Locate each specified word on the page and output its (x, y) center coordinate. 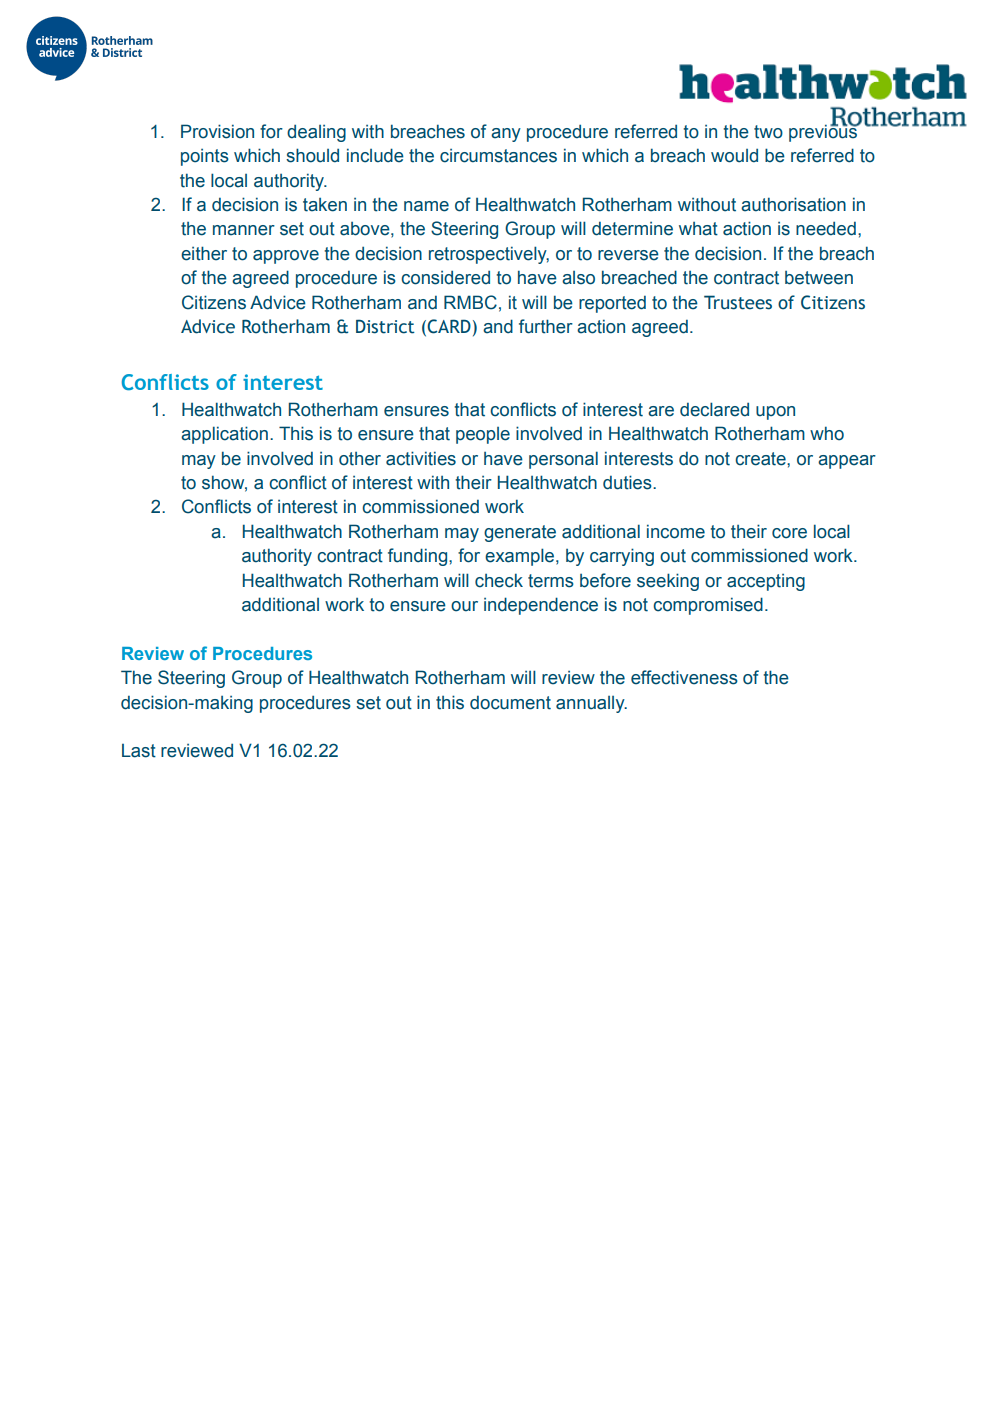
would (734, 156)
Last (139, 751)
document (510, 703)
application (224, 435)
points (205, 157)
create (761, 459)
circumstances (498, 156)
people (483, 435)
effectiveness (684, 677)
